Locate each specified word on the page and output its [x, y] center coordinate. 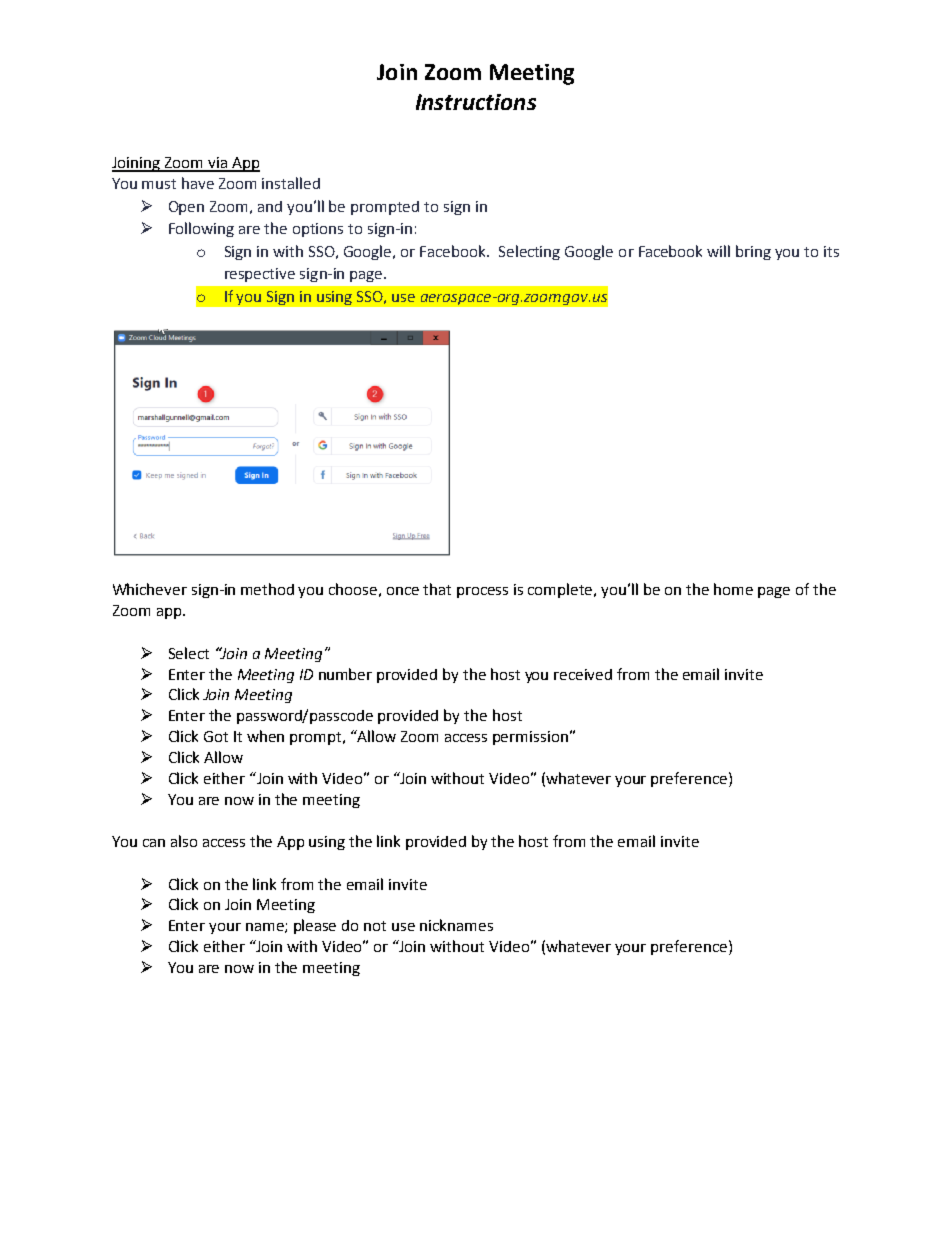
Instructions [476, 102]
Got [216, 736]
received [583, 674]
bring [753, 252]
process [482, 592]
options [318, 230]
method [267, 589]
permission [530, 738]
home [733, 589]
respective [260, 275]
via [217, 164]
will [718, 251]
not [375, 926]
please [315, 926]
